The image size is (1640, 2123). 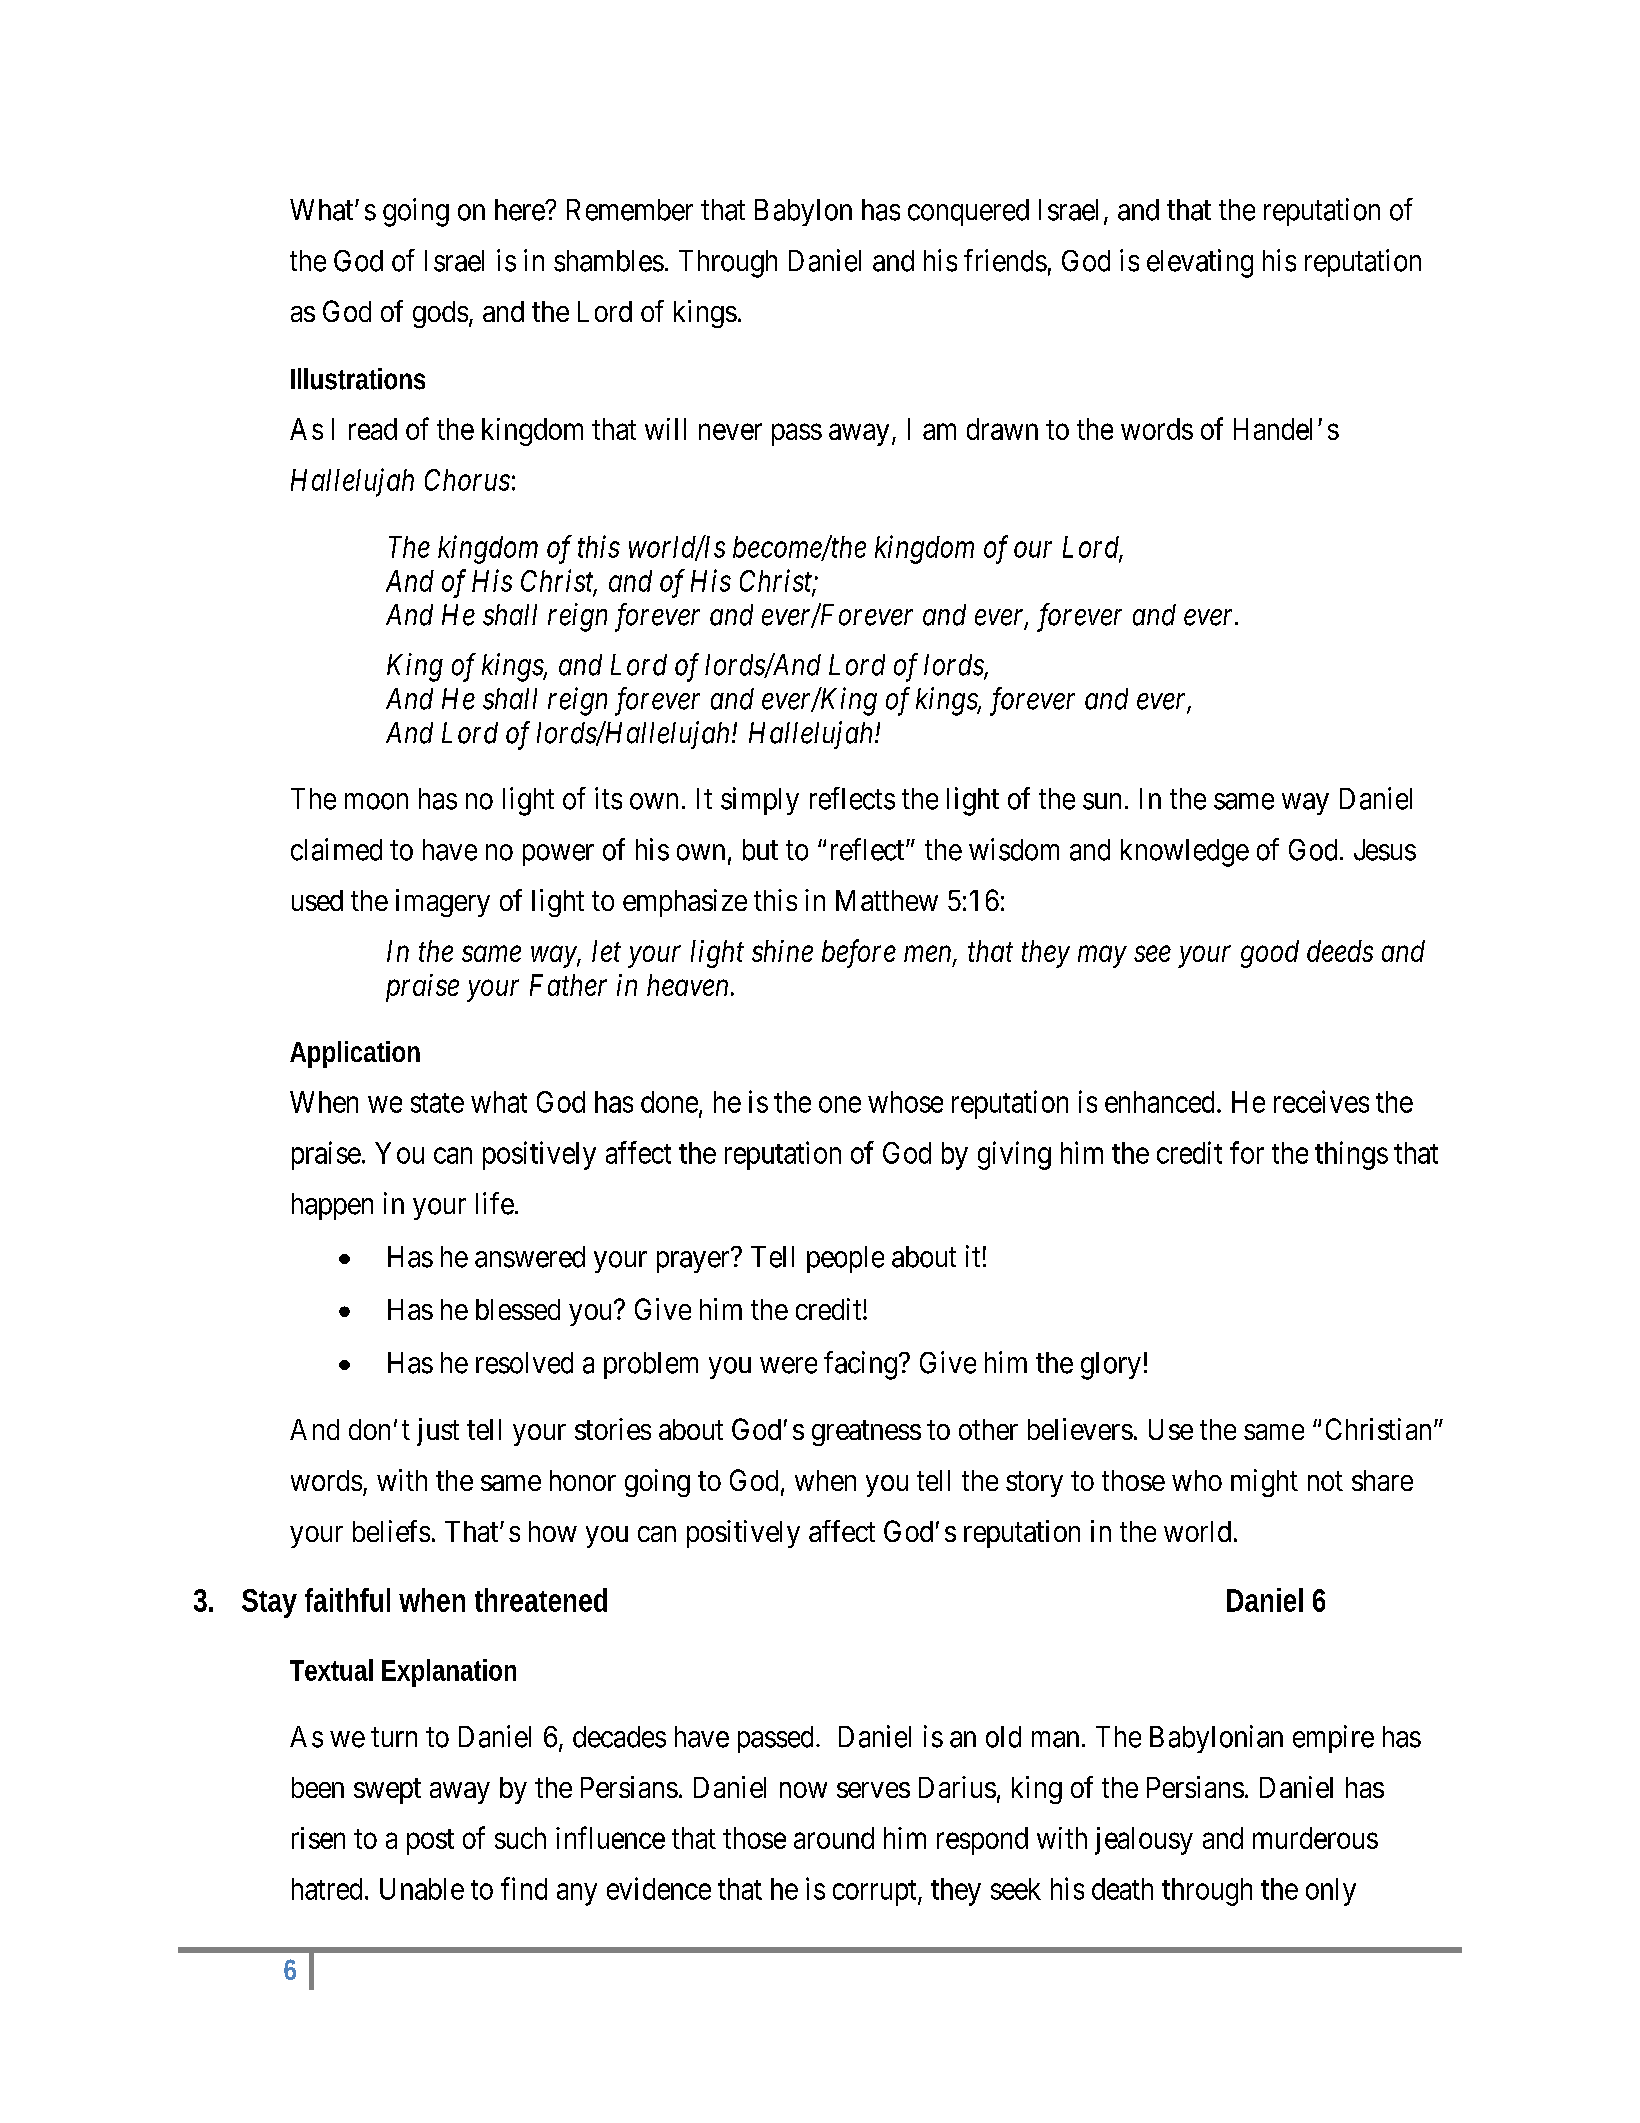 I want to click on only, so click(x=1331, y=1892).
